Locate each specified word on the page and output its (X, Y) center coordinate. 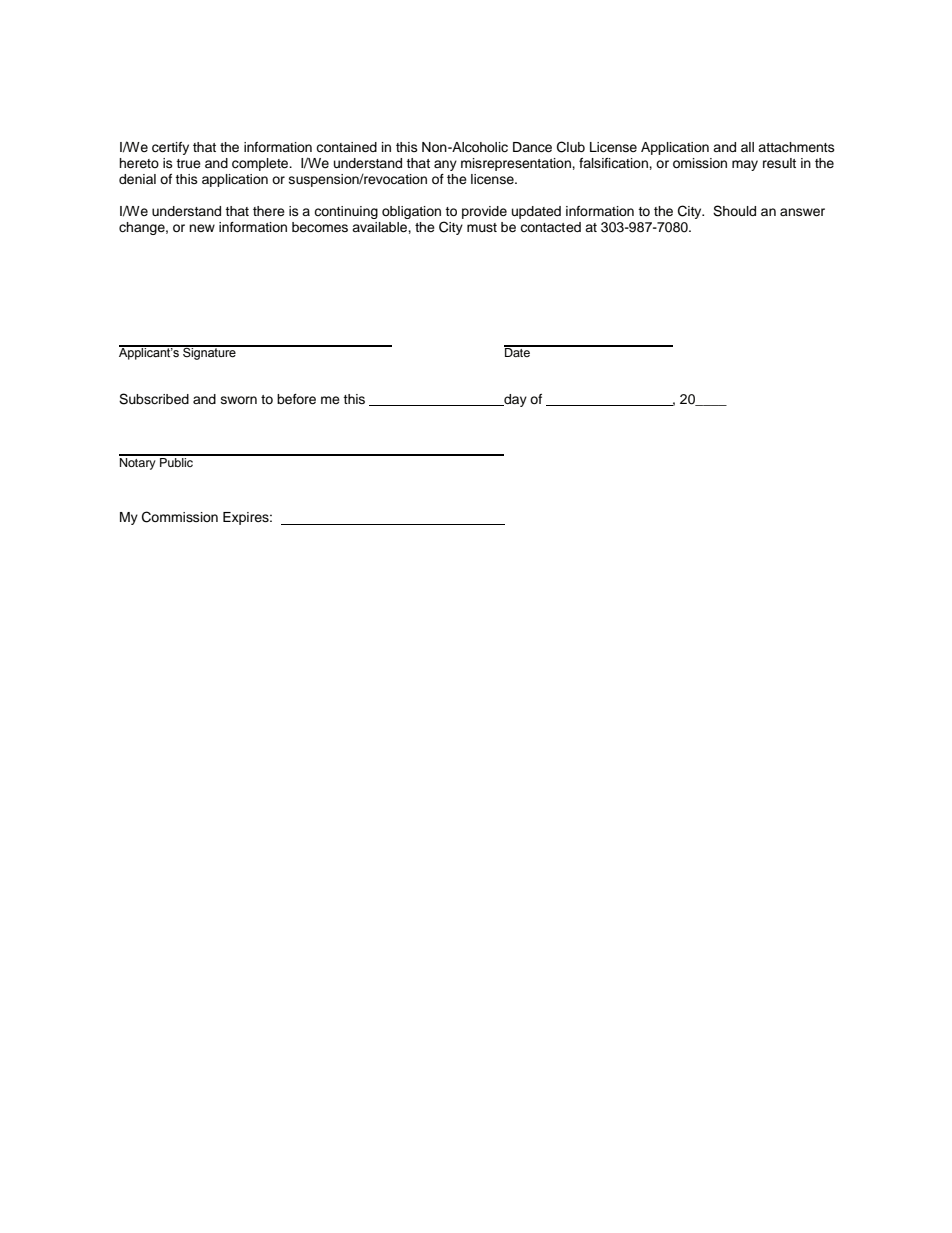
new (202, 228)
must (482, 228)
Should (734, 211)
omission (700, 163)
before (296, 399)
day (514, 400)
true (188, 163)
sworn (239, 400)
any (445, 165)
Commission (180, 517)
